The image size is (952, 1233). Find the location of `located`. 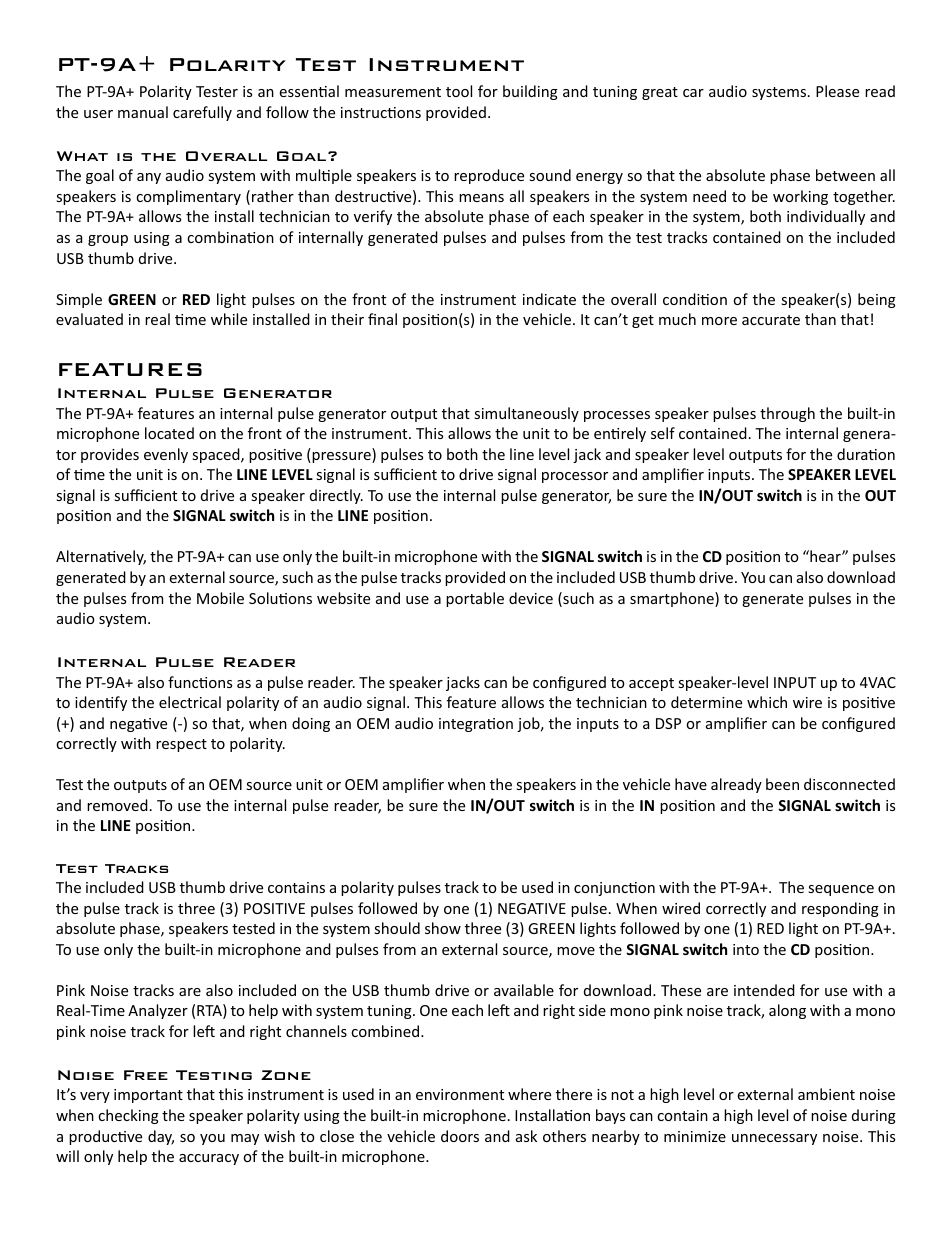

located is located at coordinates (169, 433).
